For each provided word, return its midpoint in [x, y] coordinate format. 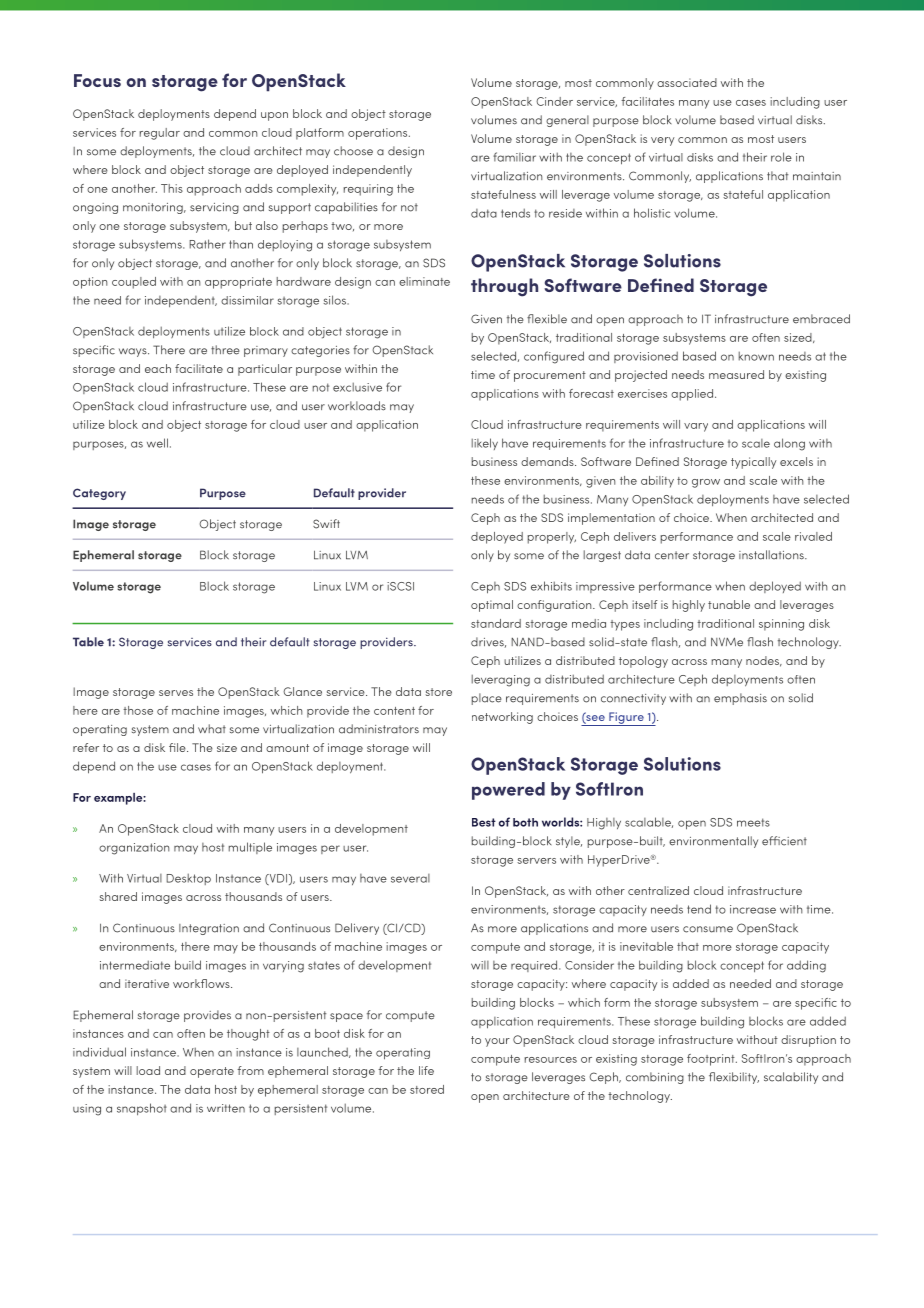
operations [379, 134]
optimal [492, 606]
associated [687, 82]
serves [176, 693]
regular [160, 134]
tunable [729, 604]
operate [212, 1072]
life [426, 1070]
